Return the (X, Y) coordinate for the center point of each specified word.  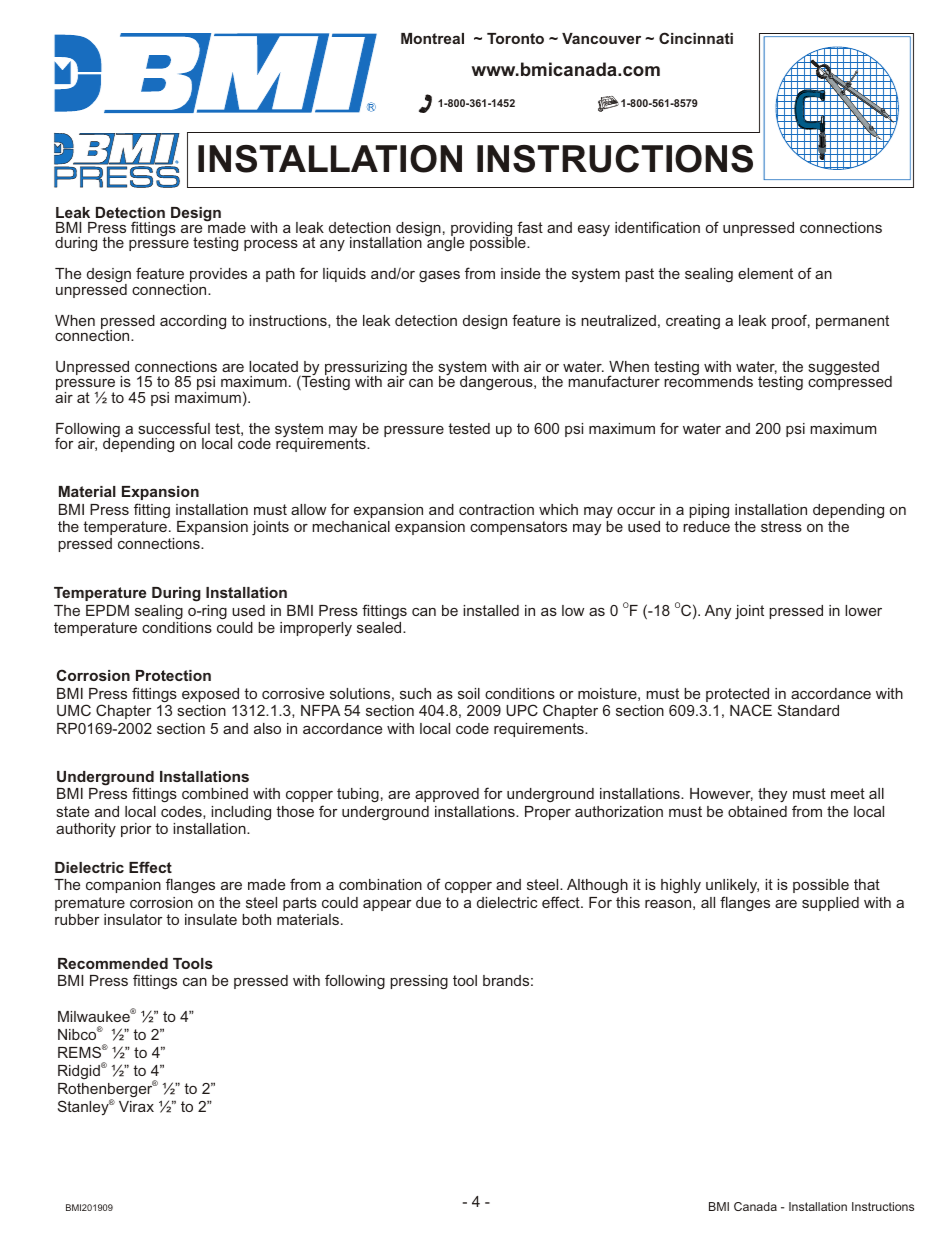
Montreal (432, 38)
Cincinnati (696, 38)
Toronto (515, 38)
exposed (210, 695)
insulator (133, 919)
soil (469, 693)
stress (781, 526)
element (765, 273)
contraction (496, 509)
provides (217, 276)
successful (174, 428)
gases (439, 276)
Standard (808, 710)
